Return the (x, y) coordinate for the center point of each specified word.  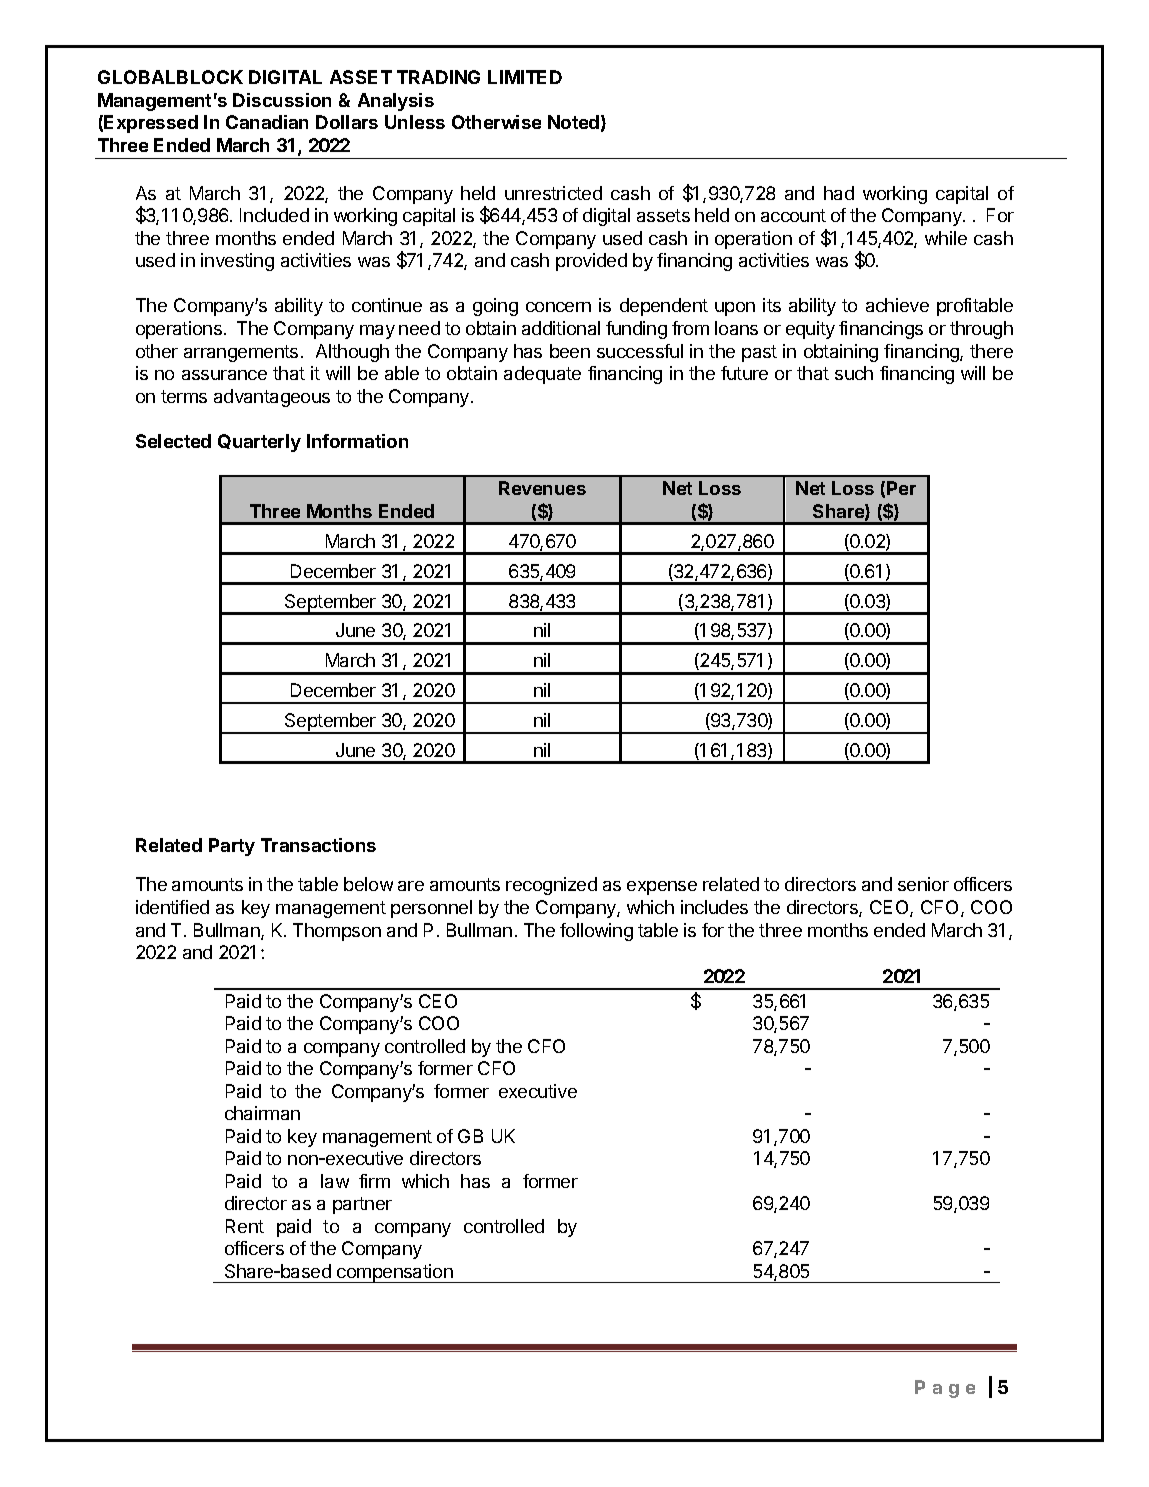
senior (923, 884)
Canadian (267, 122)
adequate (542, 375)
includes (714, 907)
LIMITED (525, 77)
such (854, 373)
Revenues (542, 488)
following (596, 932)
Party (232, 847)
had (839, 193)
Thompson (337, 932)
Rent (245, 1226)
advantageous (272, 398)
